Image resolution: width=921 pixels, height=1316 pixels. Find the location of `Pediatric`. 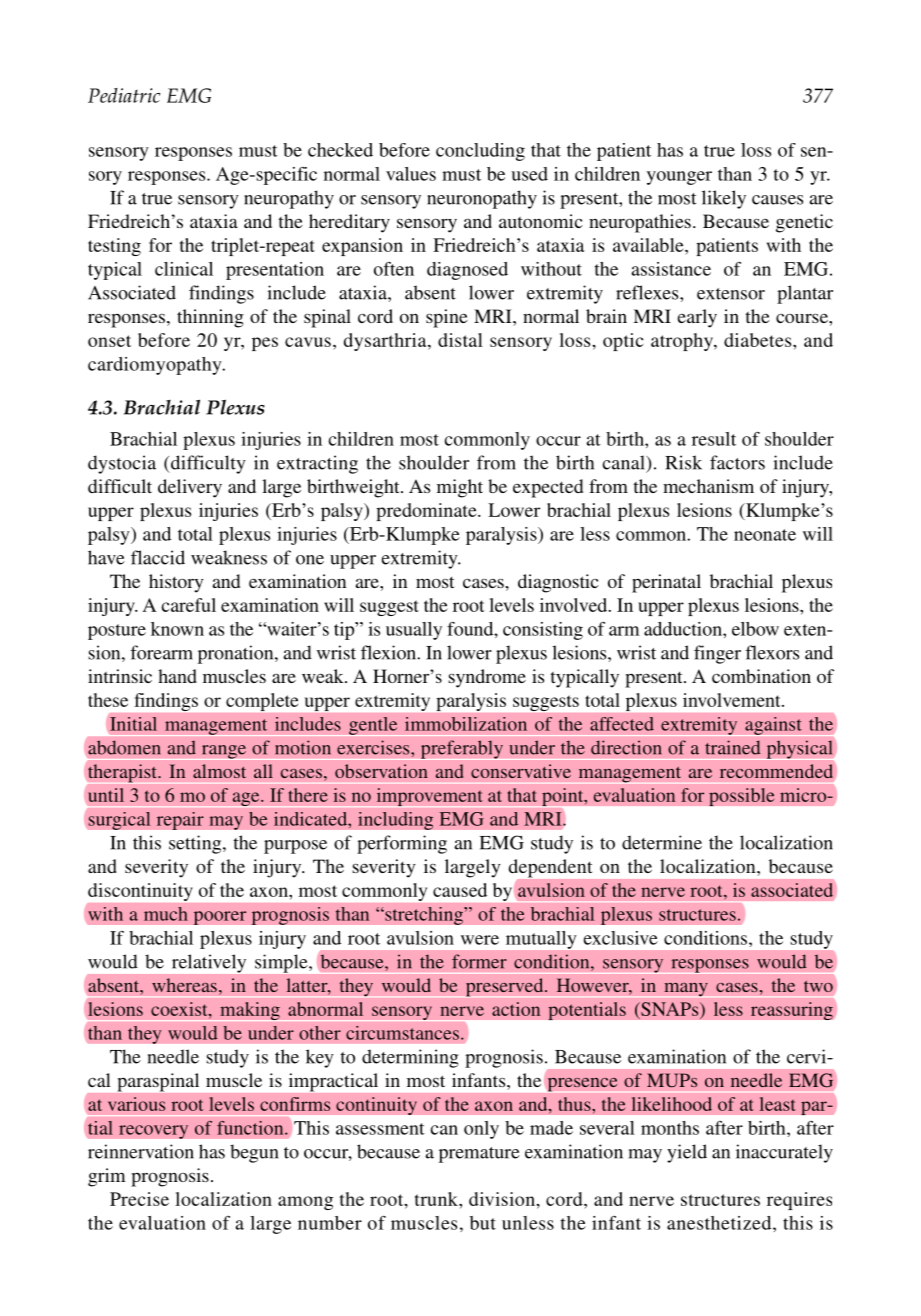

Pediatric is located at coordinates (124, 95).
